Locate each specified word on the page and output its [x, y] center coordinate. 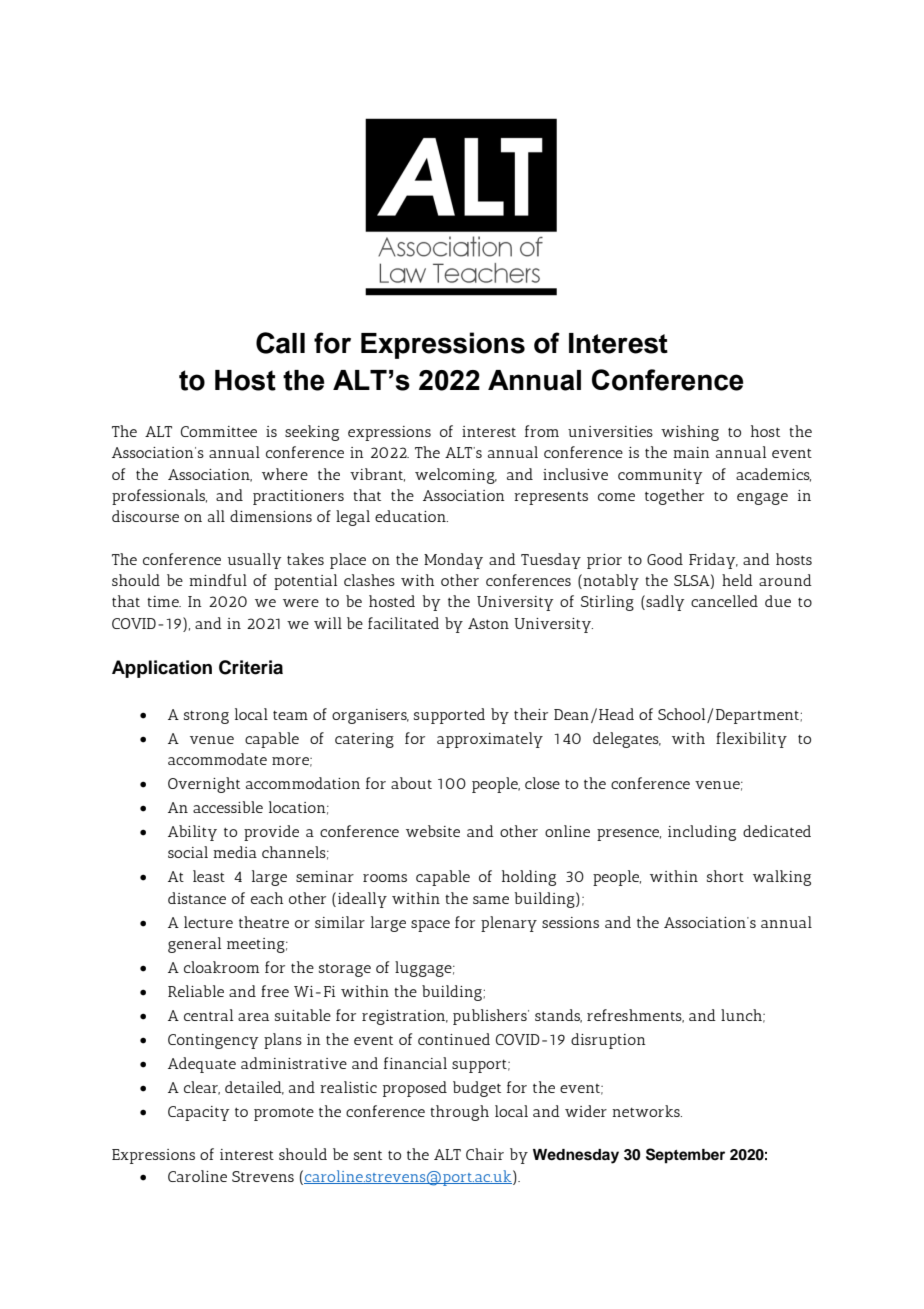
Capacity [198, 1113]
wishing [690, 433]
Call [280, 343]
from [542, 431]
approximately [490, 740]
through [459, 1113]
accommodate [217, 759]
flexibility [751, 740]
